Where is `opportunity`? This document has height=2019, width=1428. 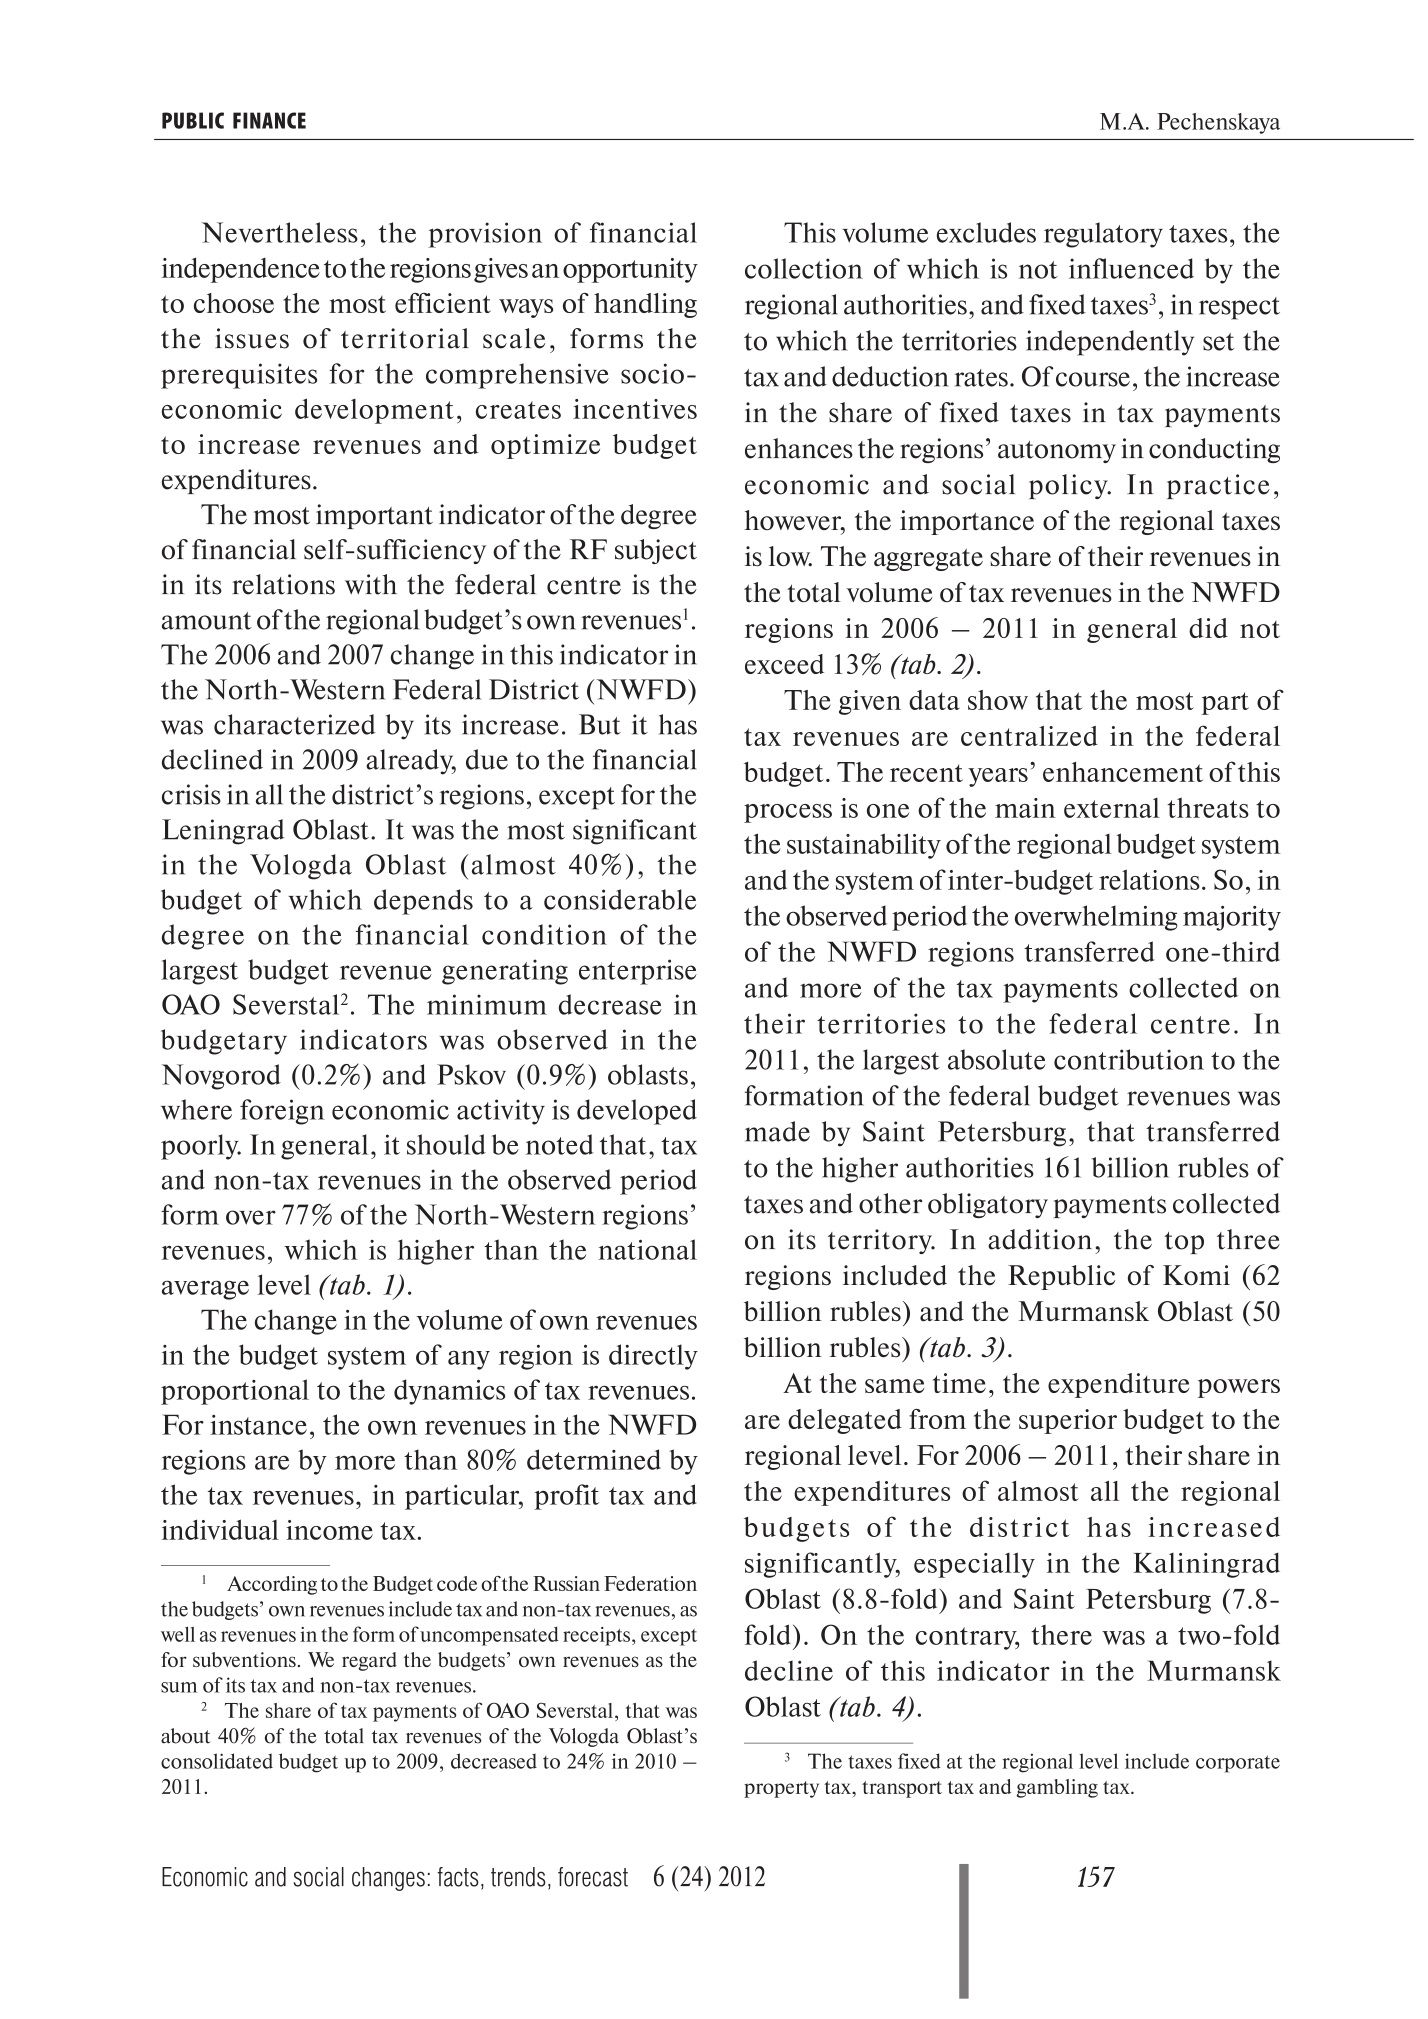 opportunity is located at coordinates (630, 270).
